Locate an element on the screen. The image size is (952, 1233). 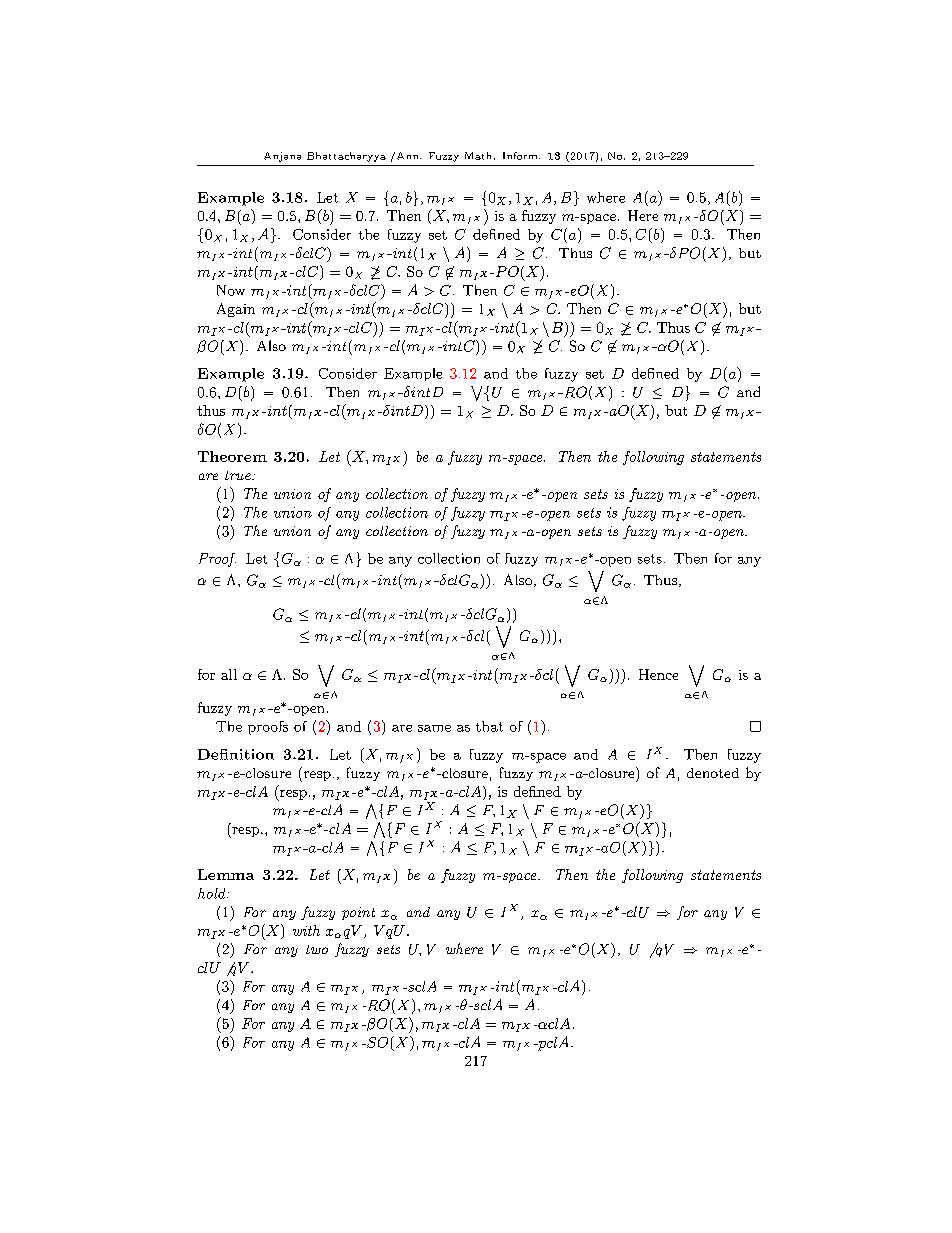
Theorem is located at coordinates (232, 456).
